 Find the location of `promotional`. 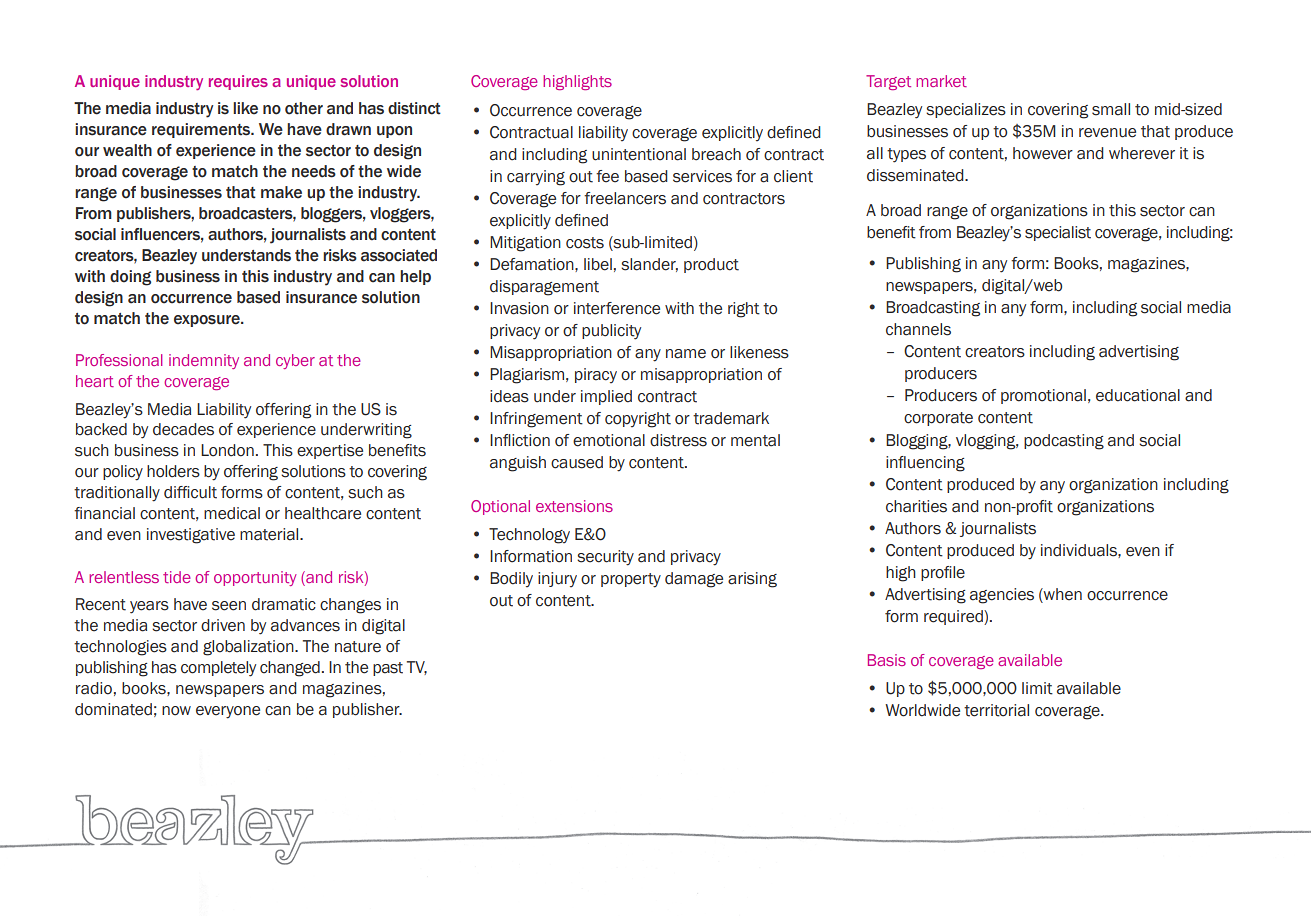

promotional is located at coordinates (1043, 396).
